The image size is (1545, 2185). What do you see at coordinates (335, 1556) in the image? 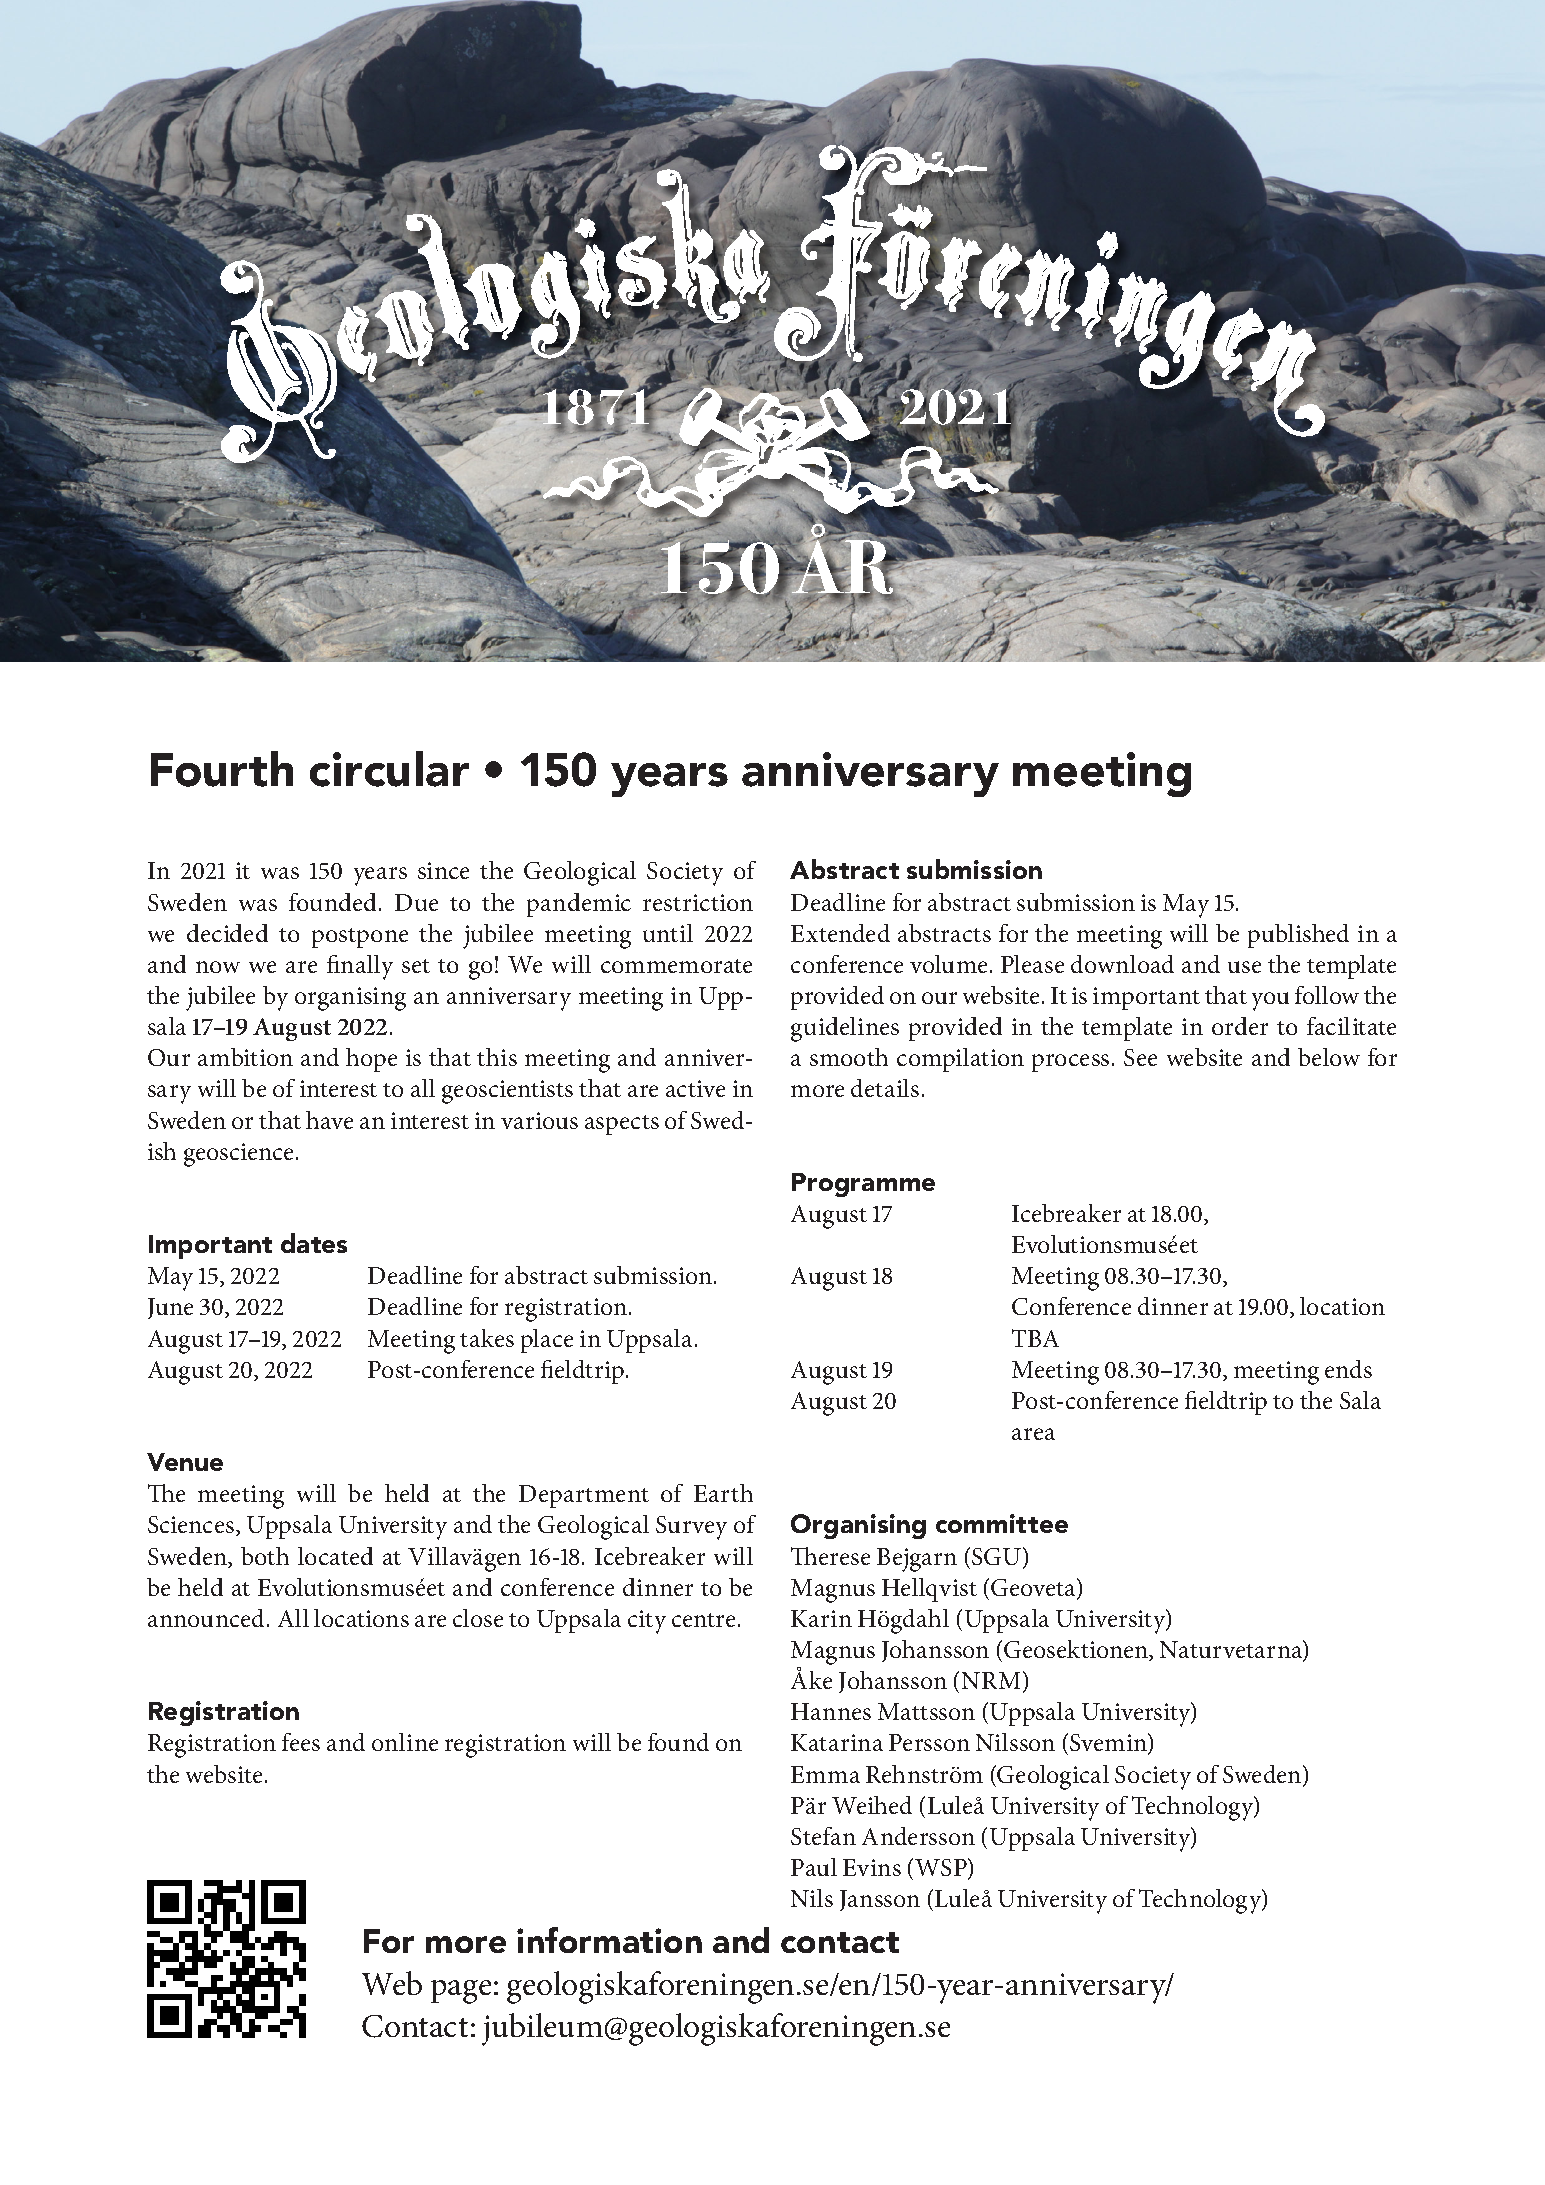
I see `located` at bounding box center [335, 1556].
